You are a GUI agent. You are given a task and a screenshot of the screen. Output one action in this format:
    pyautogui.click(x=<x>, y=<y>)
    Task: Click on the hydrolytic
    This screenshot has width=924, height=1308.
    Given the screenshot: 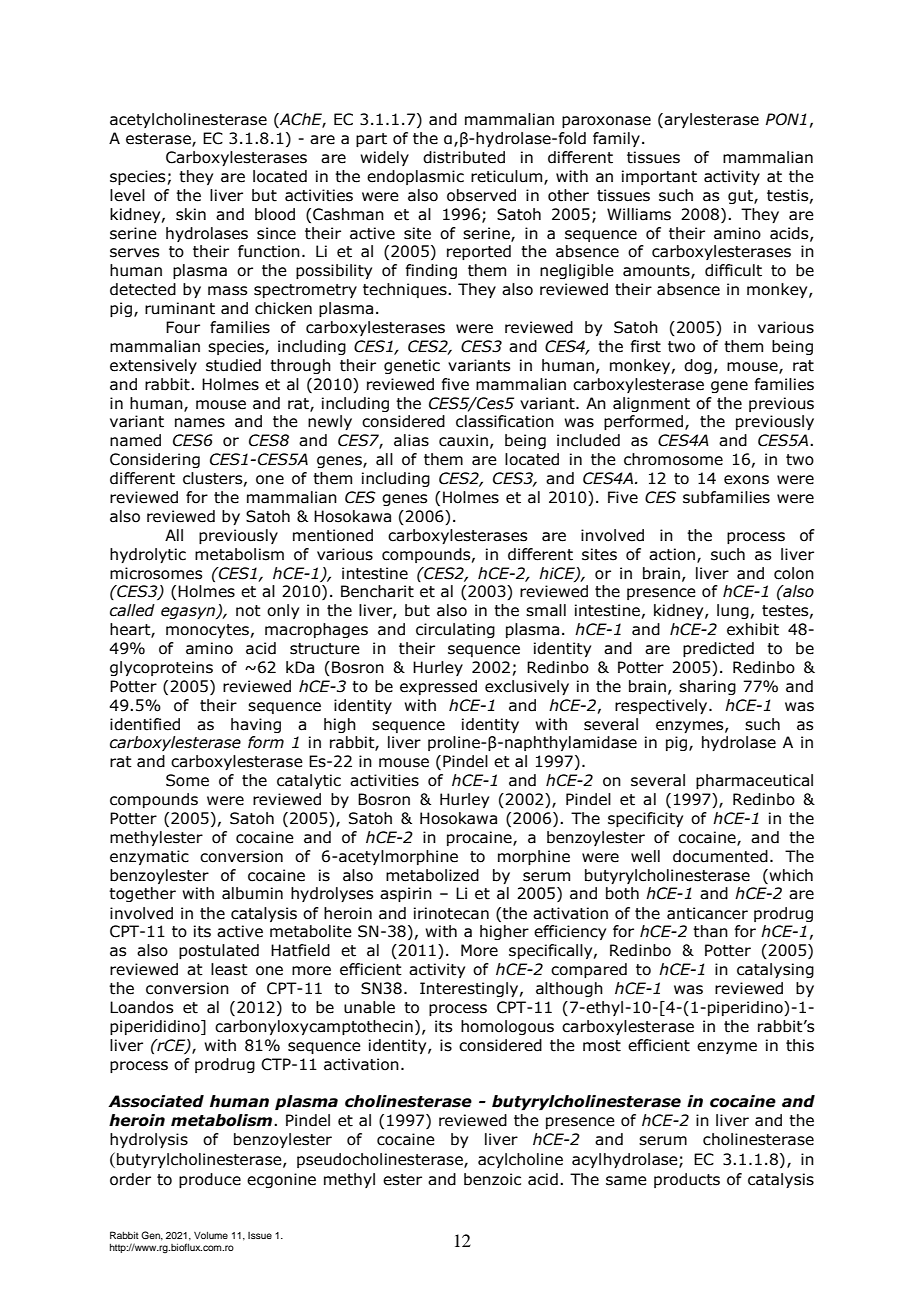 What is the action you would take?
    pyautogui.click(x=148, y=555)
